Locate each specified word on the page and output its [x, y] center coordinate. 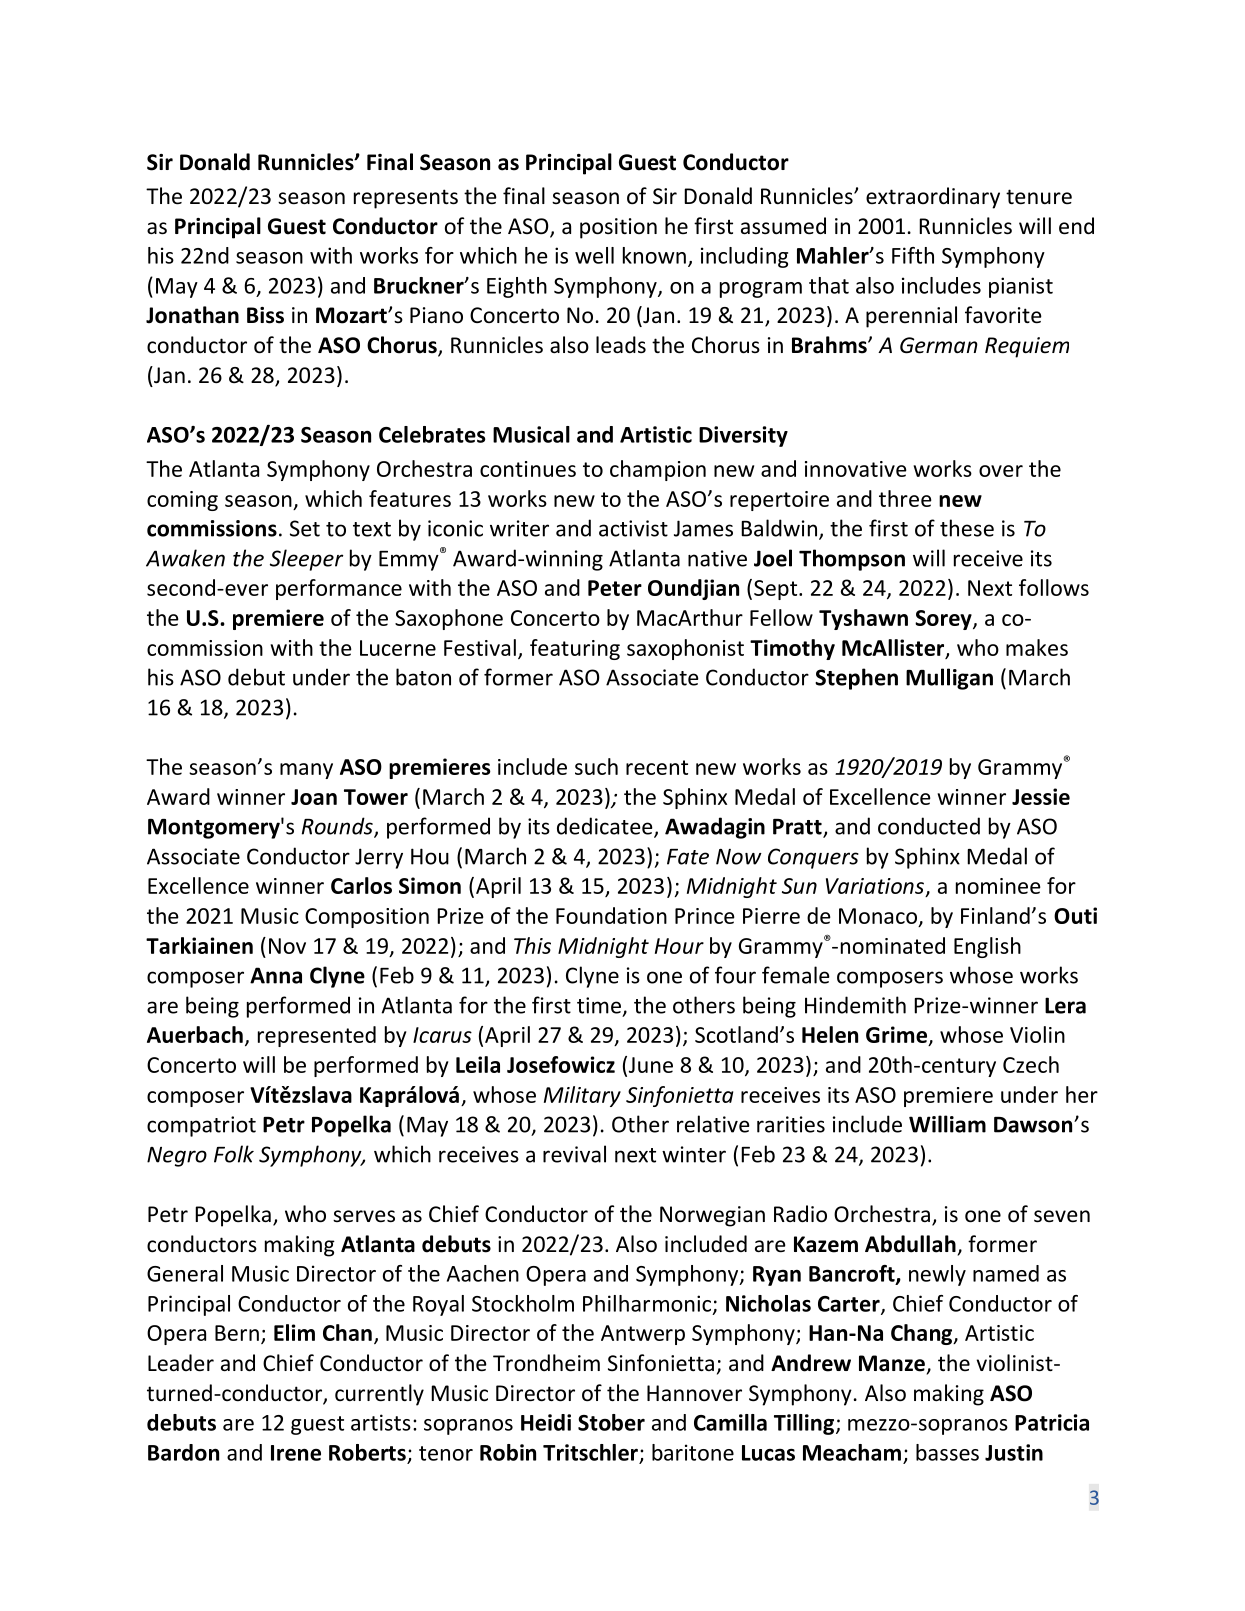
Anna [276, 975]
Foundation [611, 915]
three [905, 498]
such [596, 766]
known [654, 255]
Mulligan [949, 679]
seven [1062, 1216]
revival [574, 1154]
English [987, 947]
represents [406, 199]
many [306, 771]
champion [658, 470]
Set [305, 528]
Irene [296, 1453]
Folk [234, 1154]
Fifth [913, 255]
